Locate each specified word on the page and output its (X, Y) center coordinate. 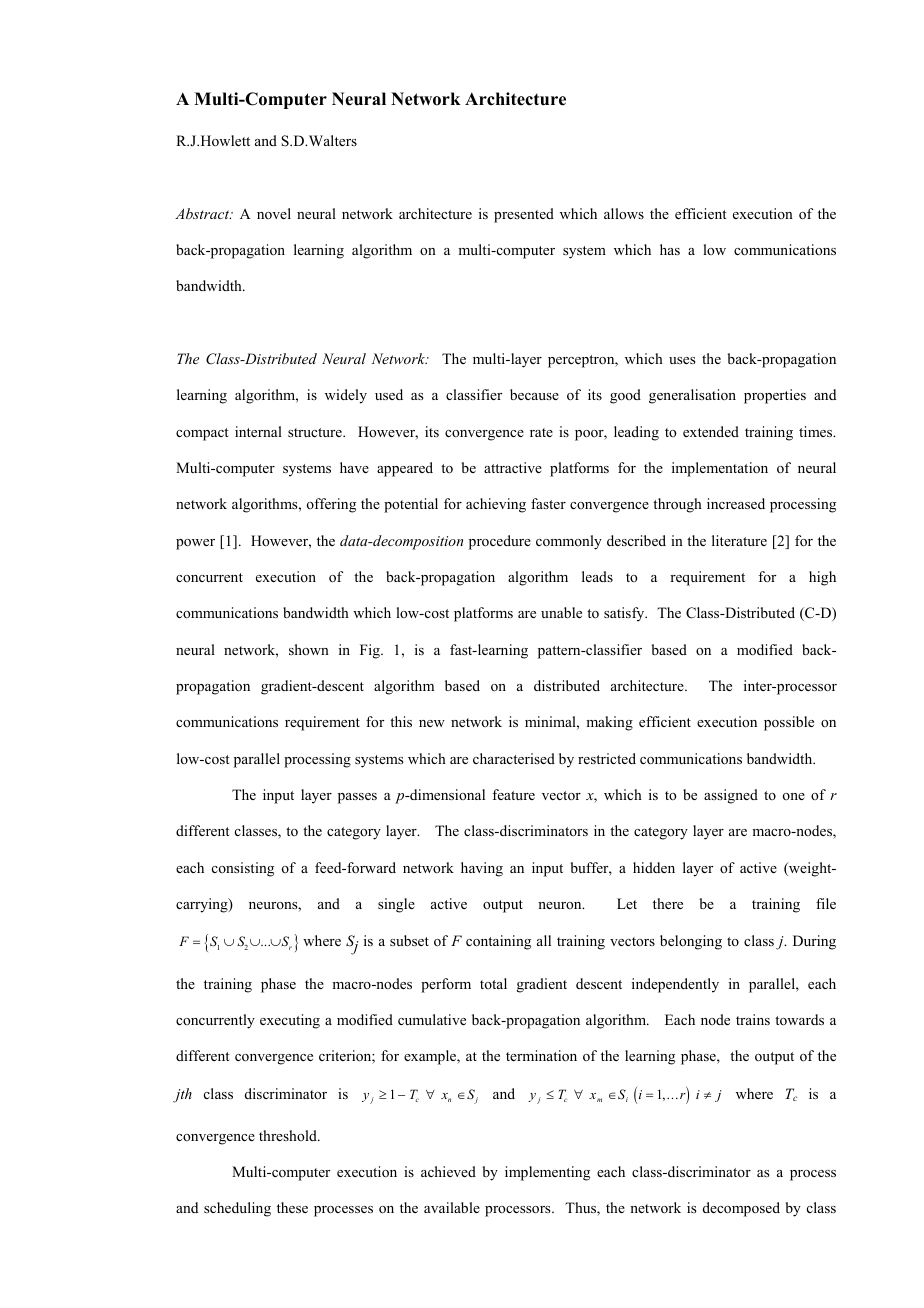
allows (624, 213)
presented (524, 215)
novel (274, 213)
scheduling (237, 1209)
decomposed (741, 1209)
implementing (547, 1173)
